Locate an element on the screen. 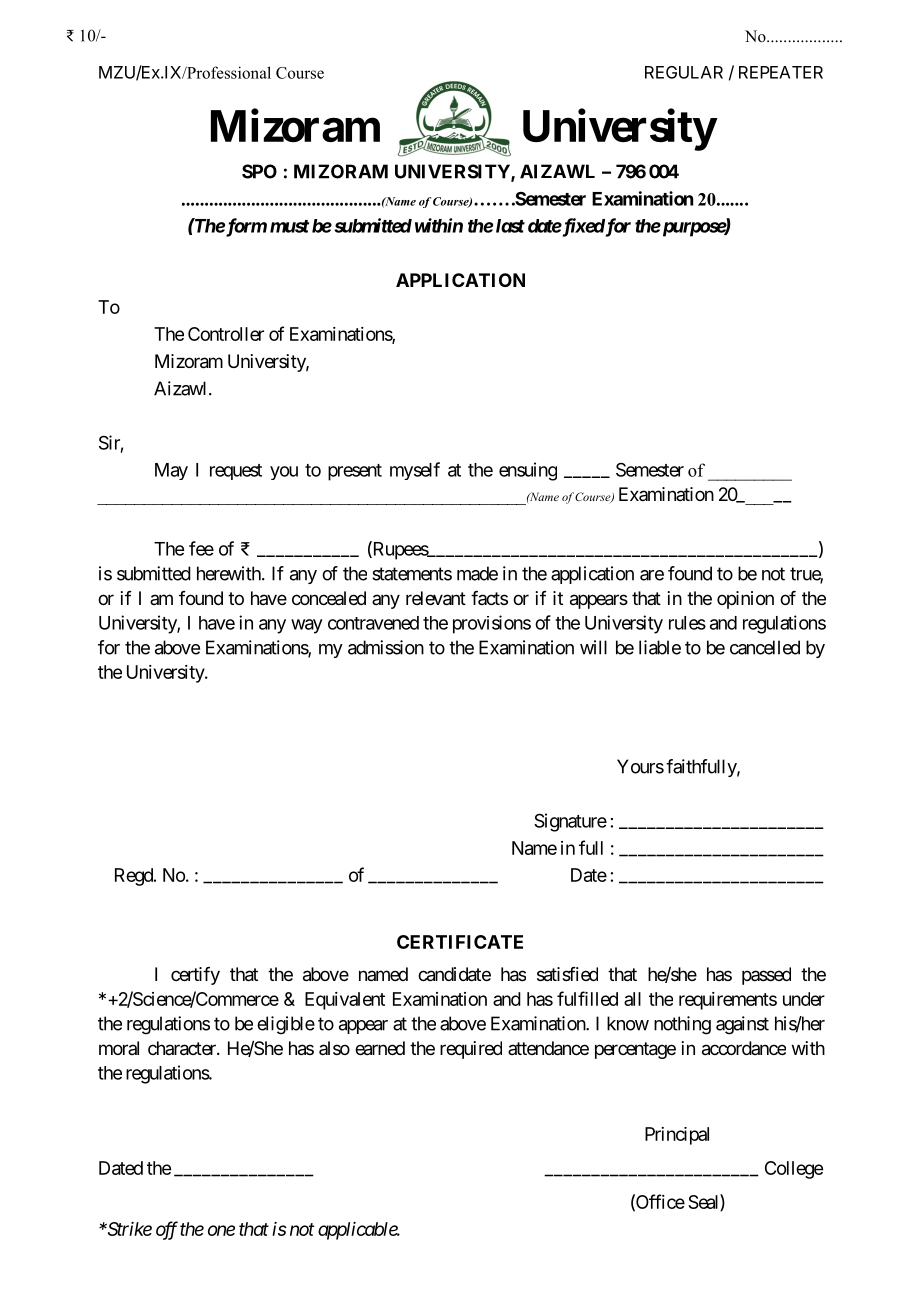 This screenshot has width=924, height=1308. CERTIFICATE is located at coordinates (460, 942).
